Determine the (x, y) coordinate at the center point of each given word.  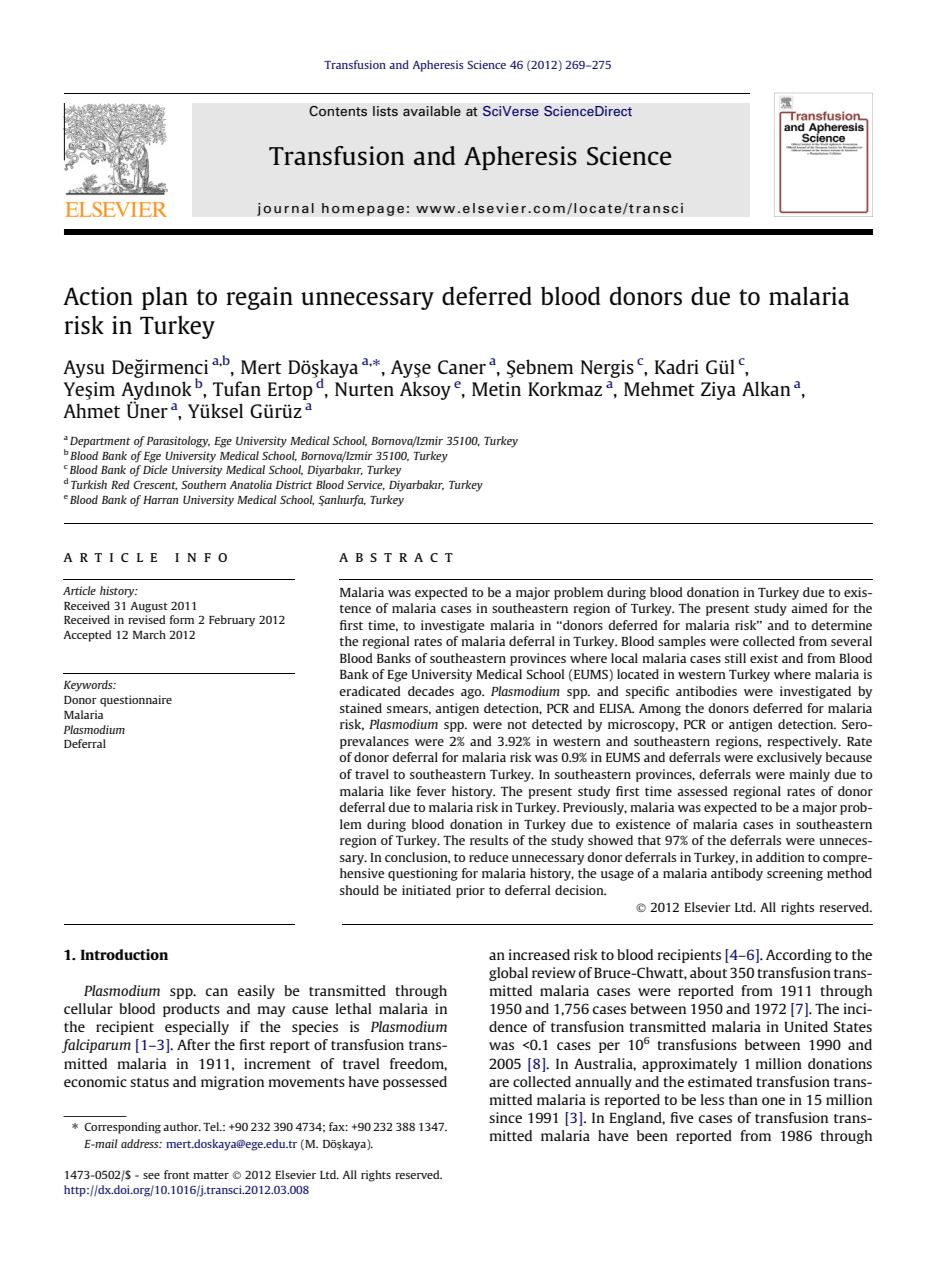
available (432, 111)
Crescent (155, 485)
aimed (809, 608)
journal (285, 209)
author (182, 1126)
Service (366, 485)
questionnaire (136, 701)
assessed (702, 791)
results (489, 840)
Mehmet (659, 388)
